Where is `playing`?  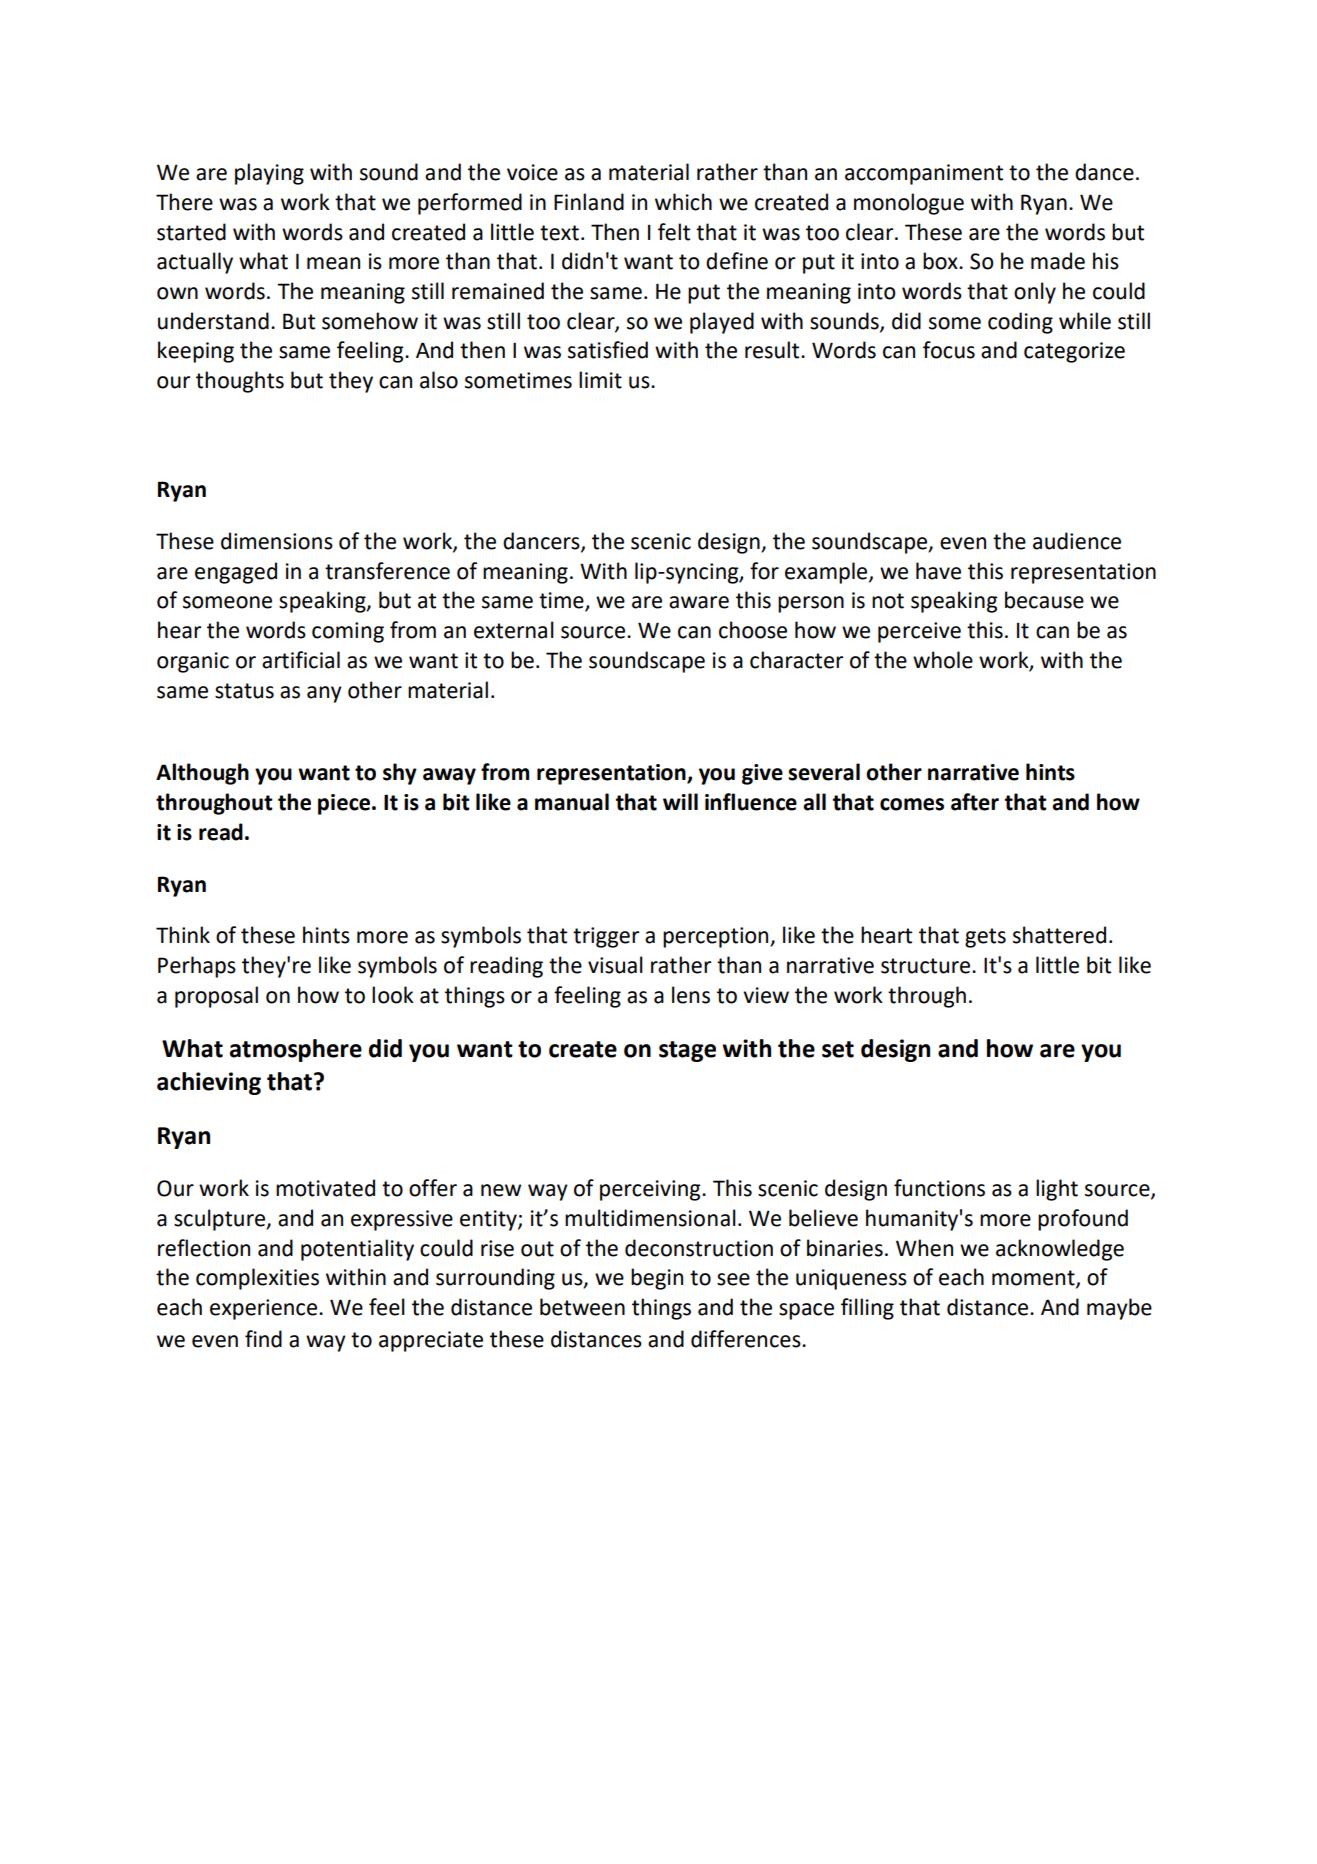 playing is located at coordinates (269, 174).
